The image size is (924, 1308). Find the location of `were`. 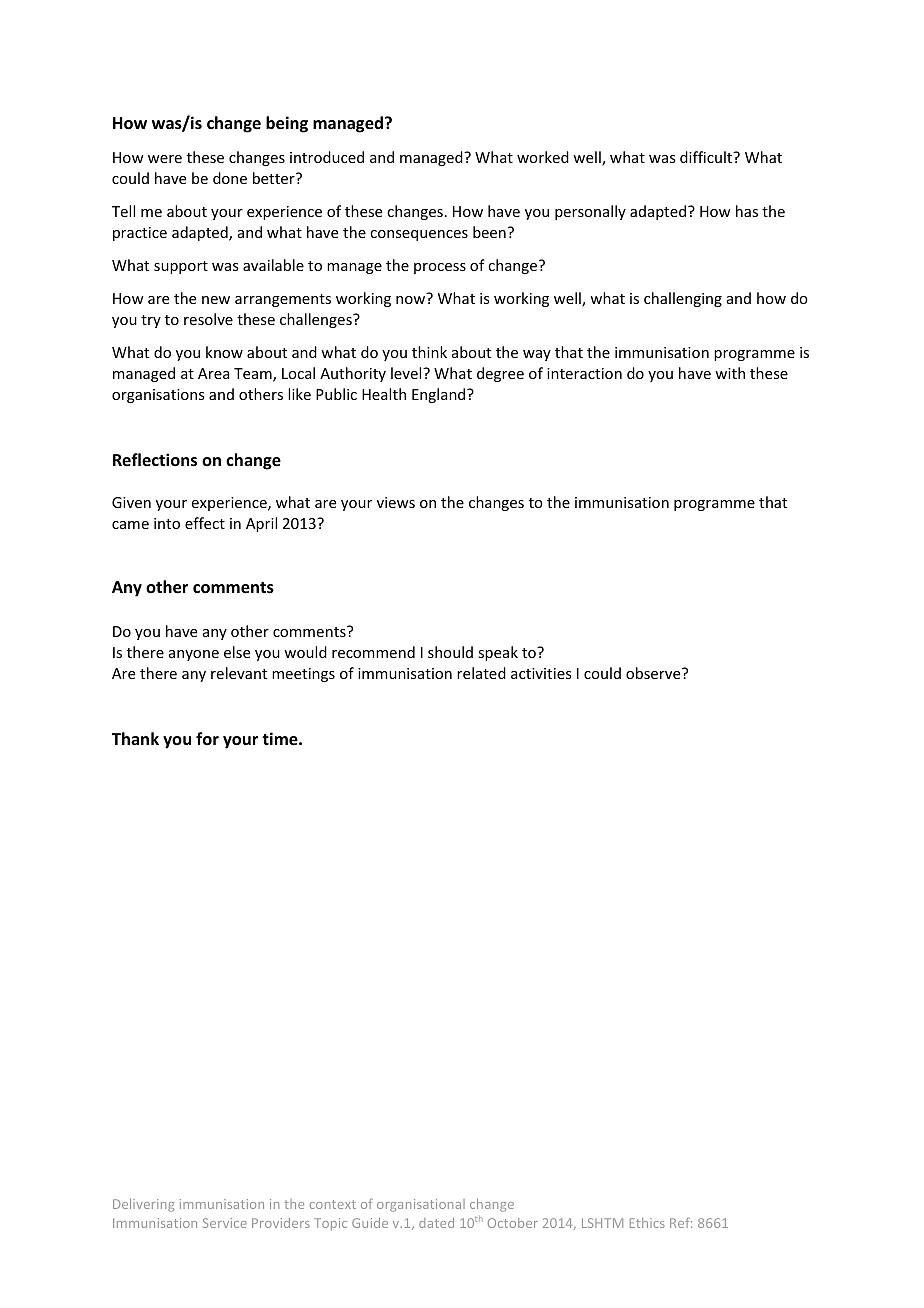

were is located at coordinates (165, 159).
